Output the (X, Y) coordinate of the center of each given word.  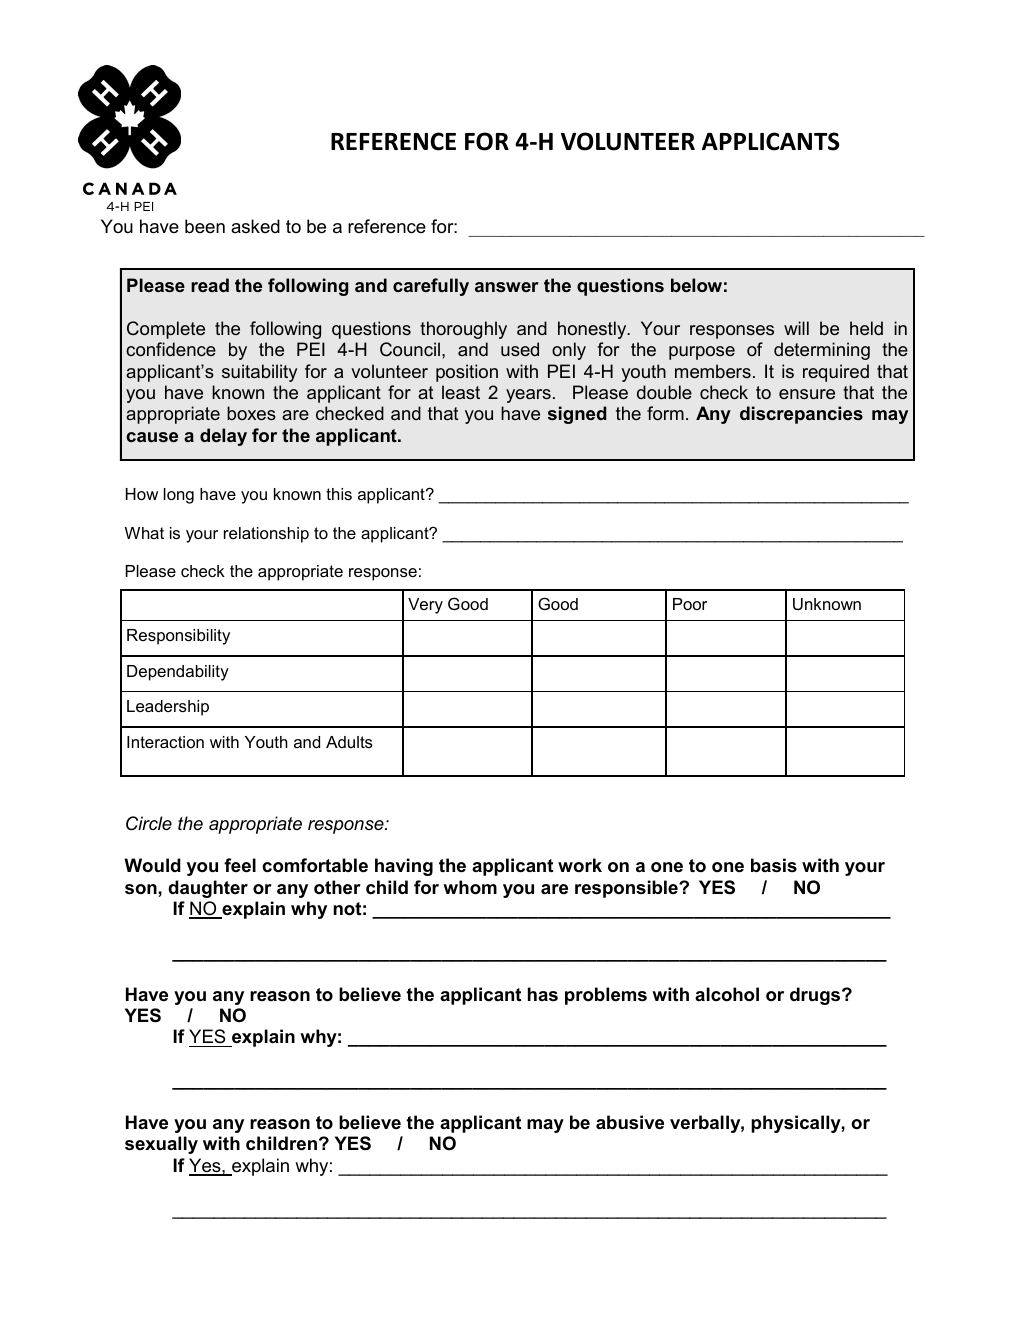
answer (507, 287)
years (528, 396)
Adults (349, 742)
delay (223, 437)
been (205, 226)
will (796, 328)
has (543, 994)
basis (774, 865)
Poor (690, 604)
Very (425, 606)
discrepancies (801, 415)
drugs (816, 996)
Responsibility (178, 637)
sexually (161, 1145)
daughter (208, 889)
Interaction (165, 742)
